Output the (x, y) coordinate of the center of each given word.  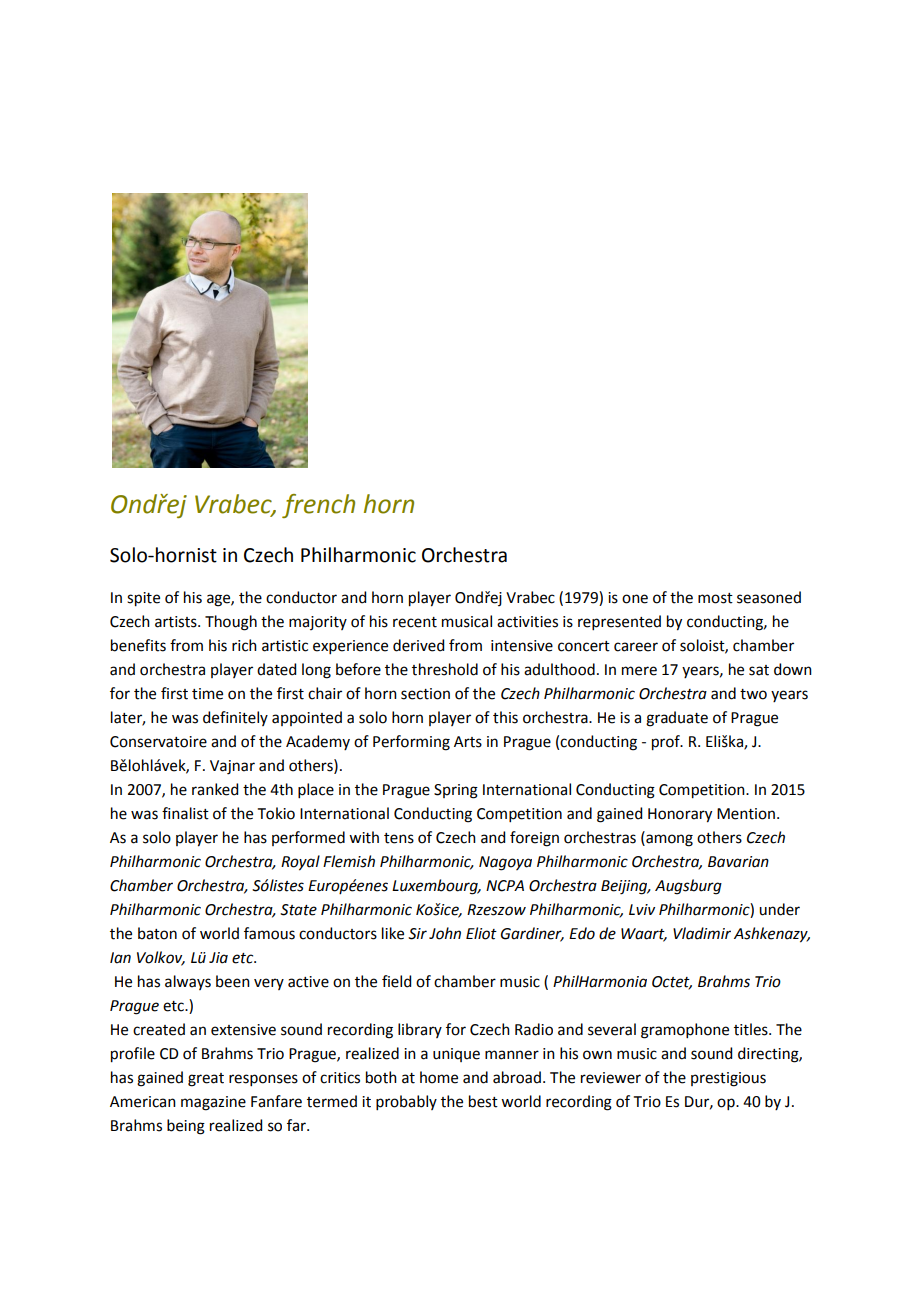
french (318, 506)
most (715, 598)
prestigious (728, 1079)
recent (415, 622)
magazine (213, 1103)
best (483, 1101)
